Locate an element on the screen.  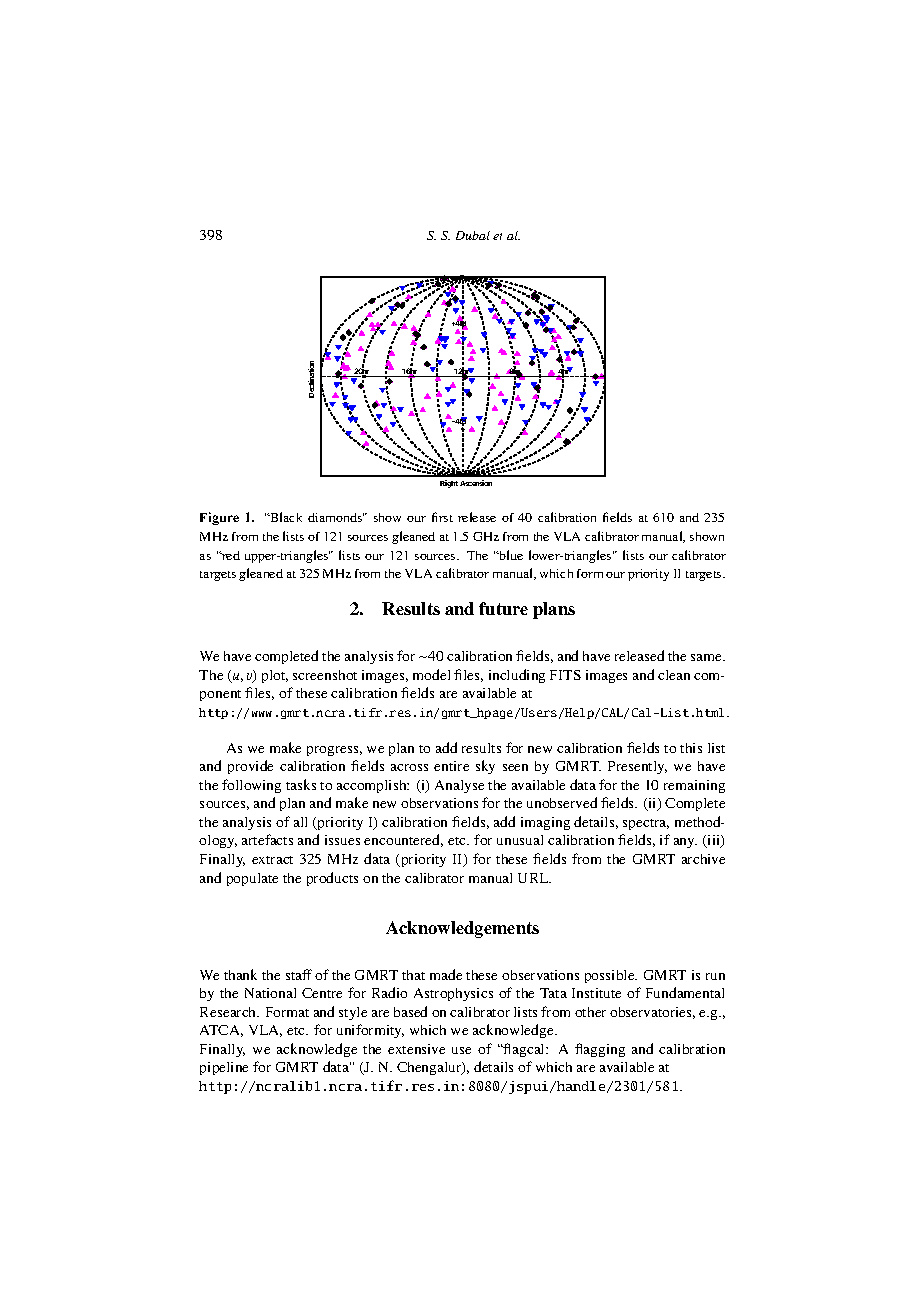
tasks is located at coordinates (301, 784).
